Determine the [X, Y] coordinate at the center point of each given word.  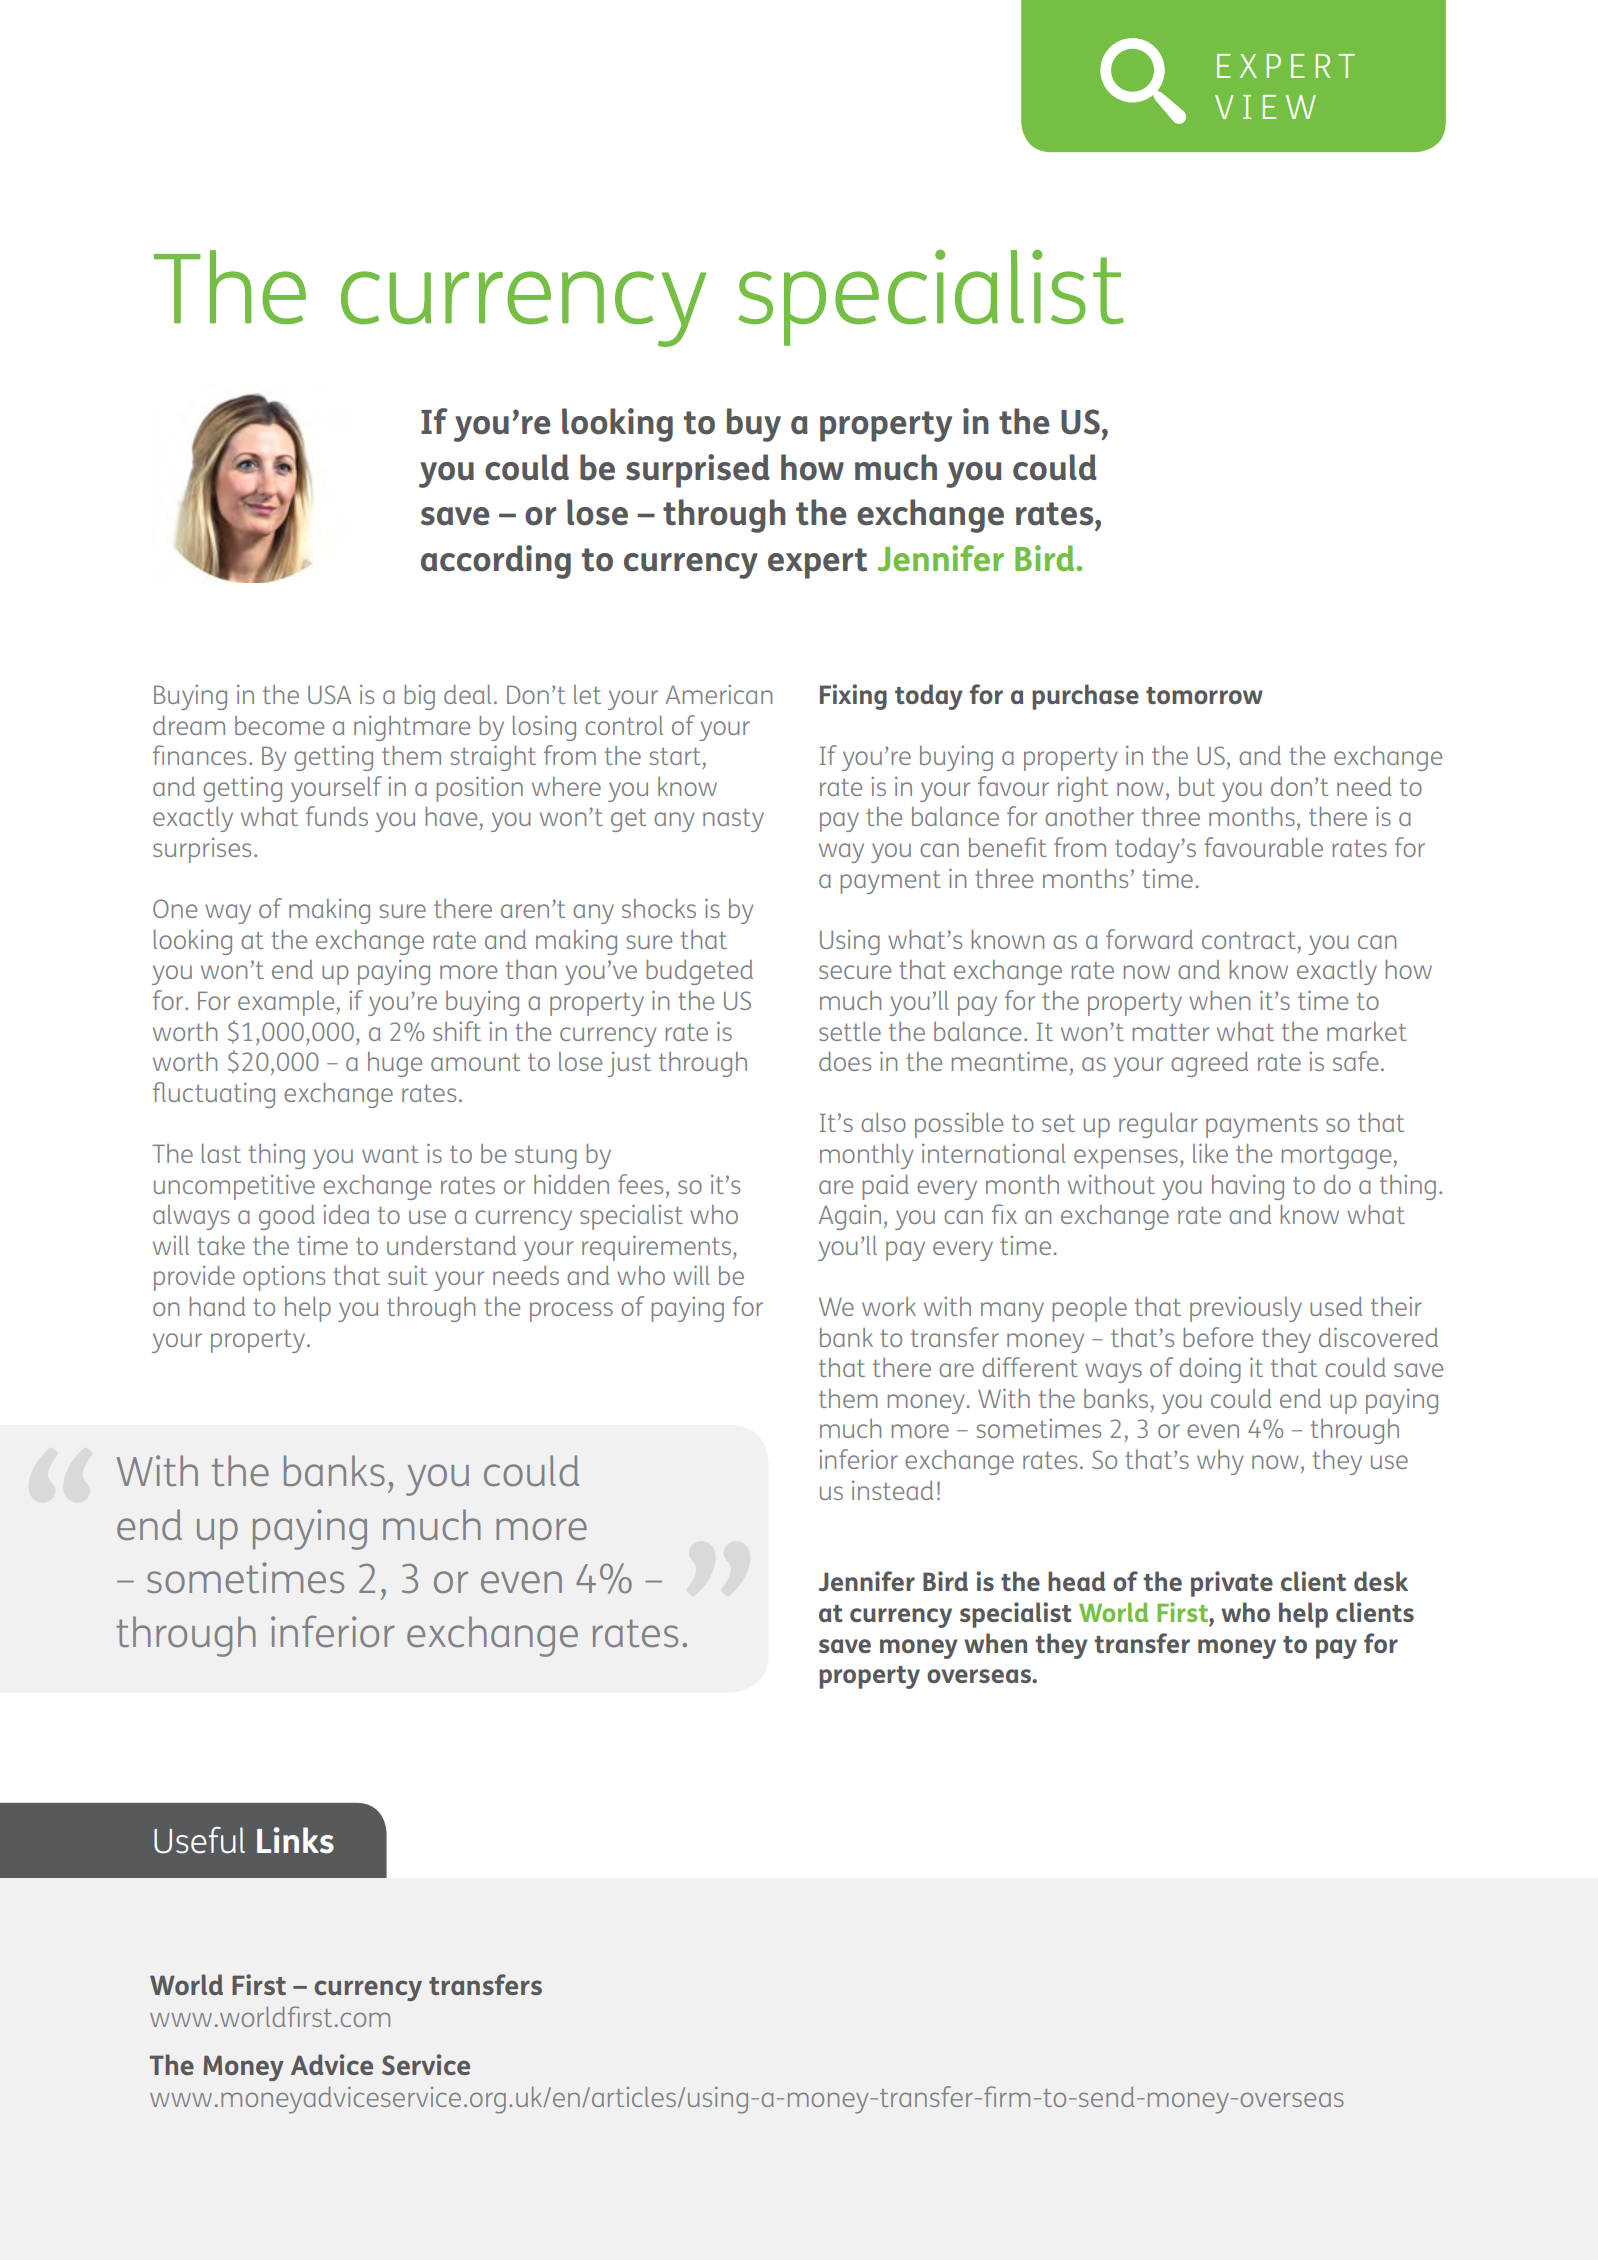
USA [329, 694]
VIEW [1265, 107]
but [1197, 786]
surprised [698, 471]
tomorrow [1204, 695]
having [1248, 1187]
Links [295, 1840]
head [1076, 1581]
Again [850, 1217]
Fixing [853, 697]
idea [346, 1214]
